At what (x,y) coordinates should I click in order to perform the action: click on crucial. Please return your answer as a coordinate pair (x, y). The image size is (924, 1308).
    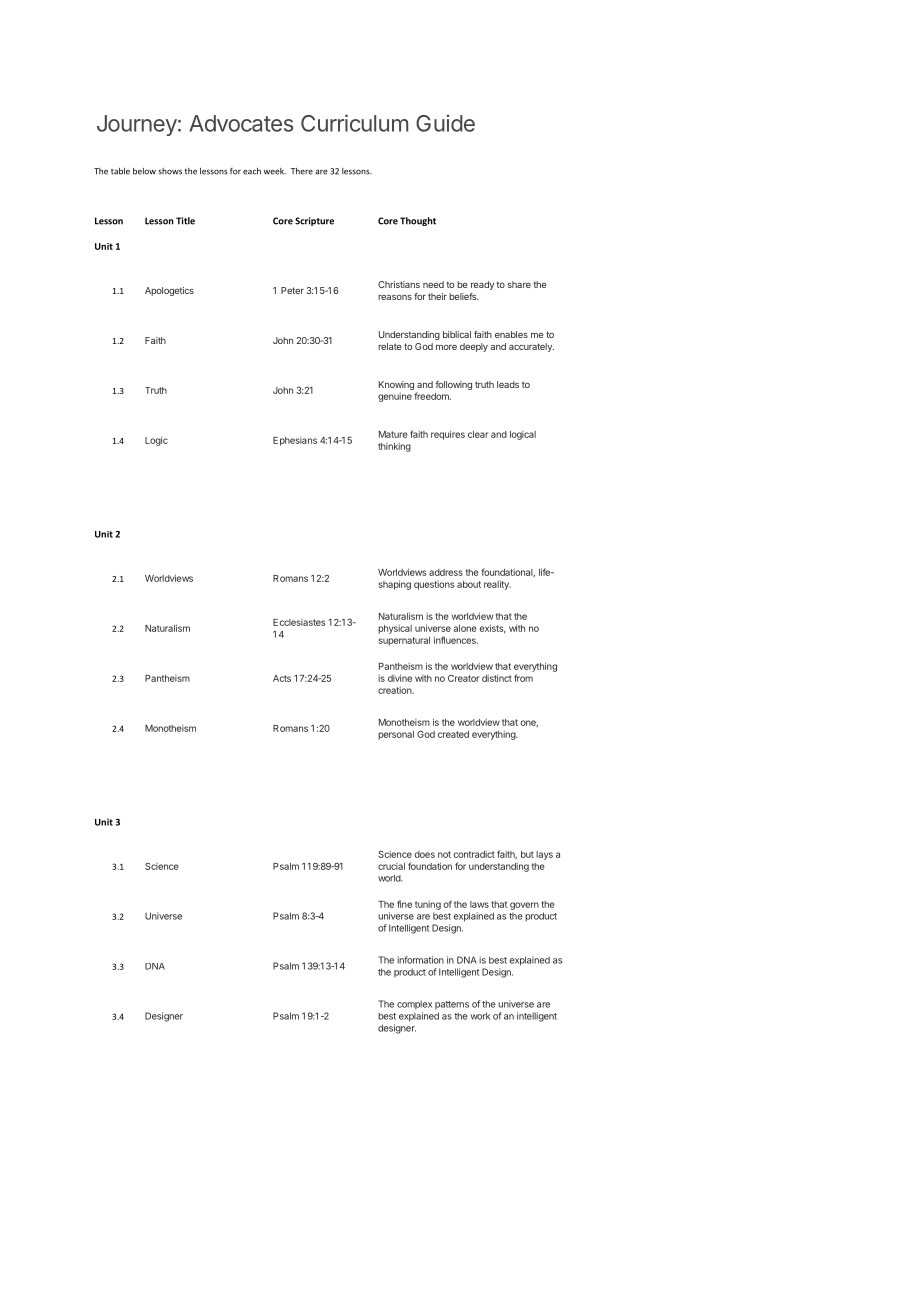
    Looking at the image, I should click on (391, 866).
